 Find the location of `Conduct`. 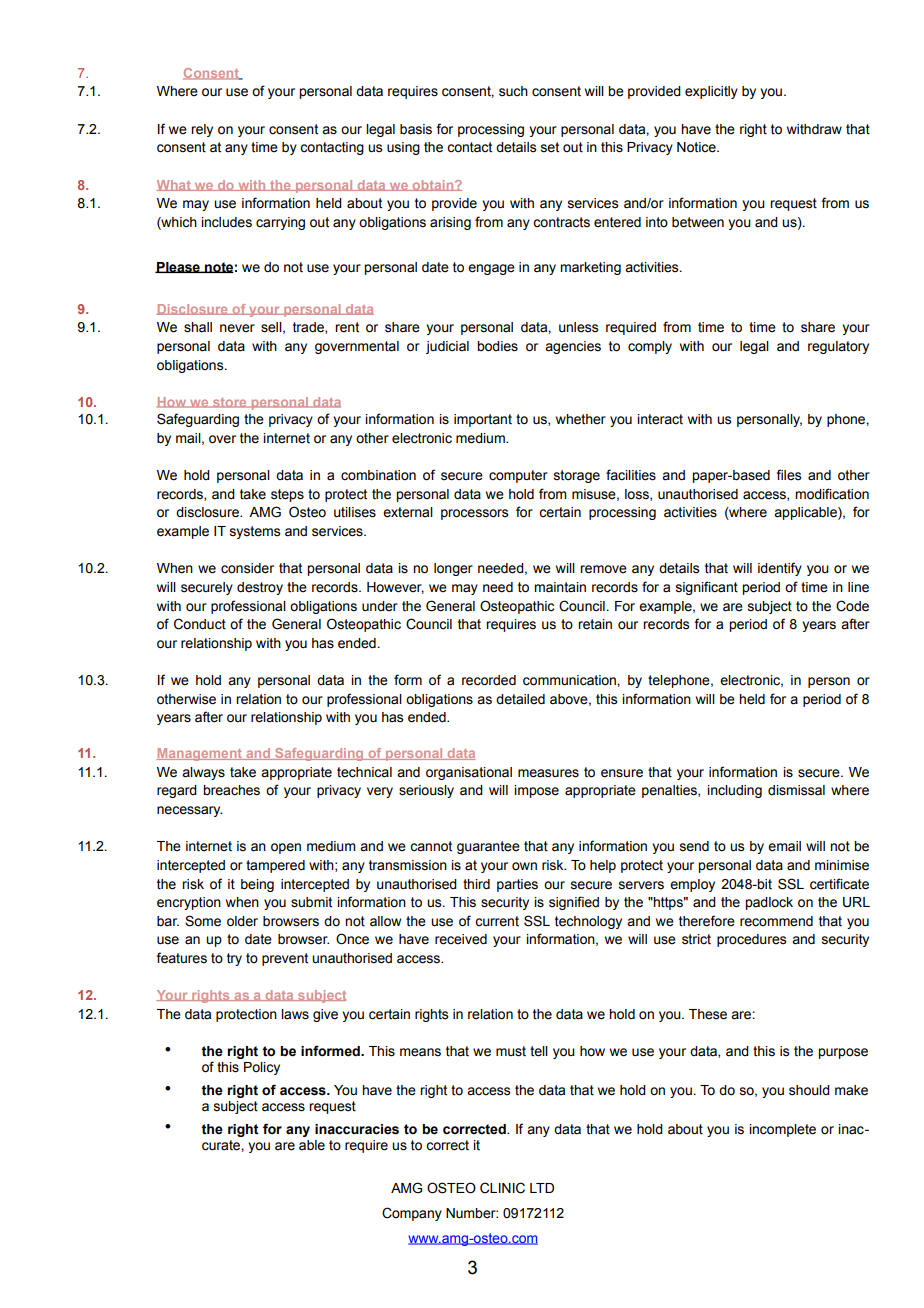

Conduct is located at coordinates (200, 624).
